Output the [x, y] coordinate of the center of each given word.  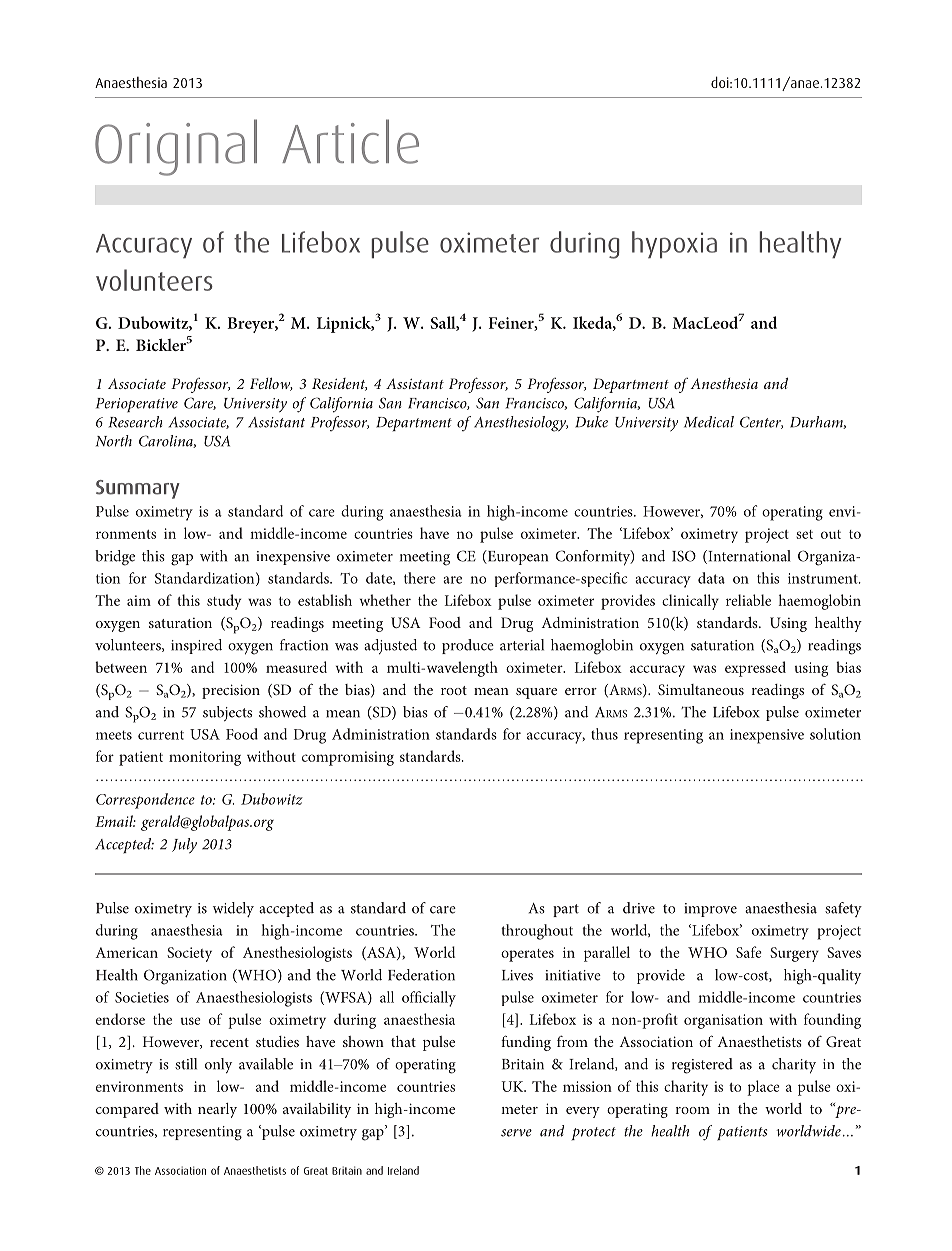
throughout [537, 932]
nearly [217, 1110]
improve [710, 910]
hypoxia [674, 244]
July [184, 845]
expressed [755, 669]
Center [761, 422]
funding [526, 1043]
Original [176, 147]
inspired [196, 646]
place [763, 1088]
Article [350, 141]
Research [135, 422]
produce [468, 646]
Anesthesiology [521, 424]
